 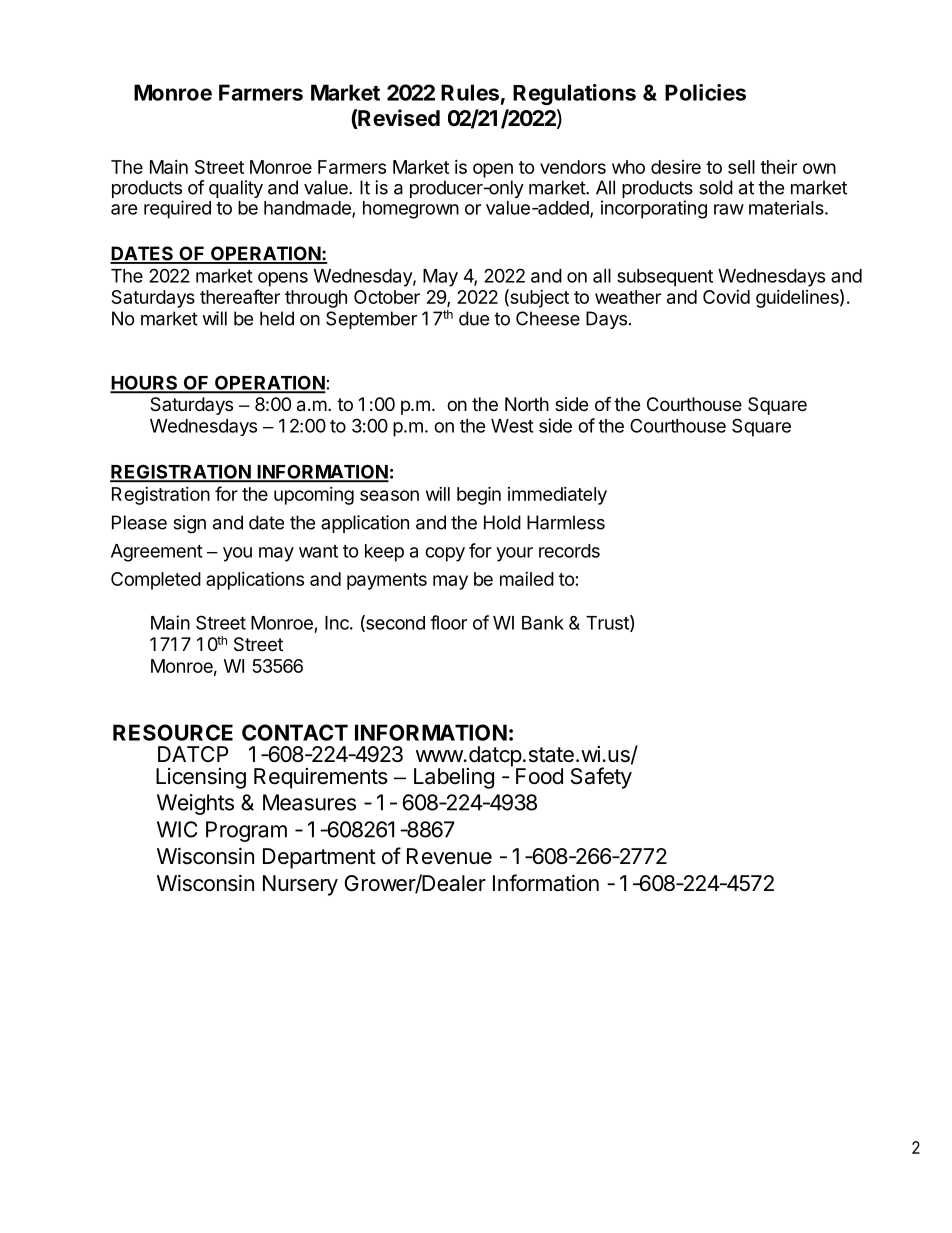 I want to click on Covid, so click(x=726, y=297).
